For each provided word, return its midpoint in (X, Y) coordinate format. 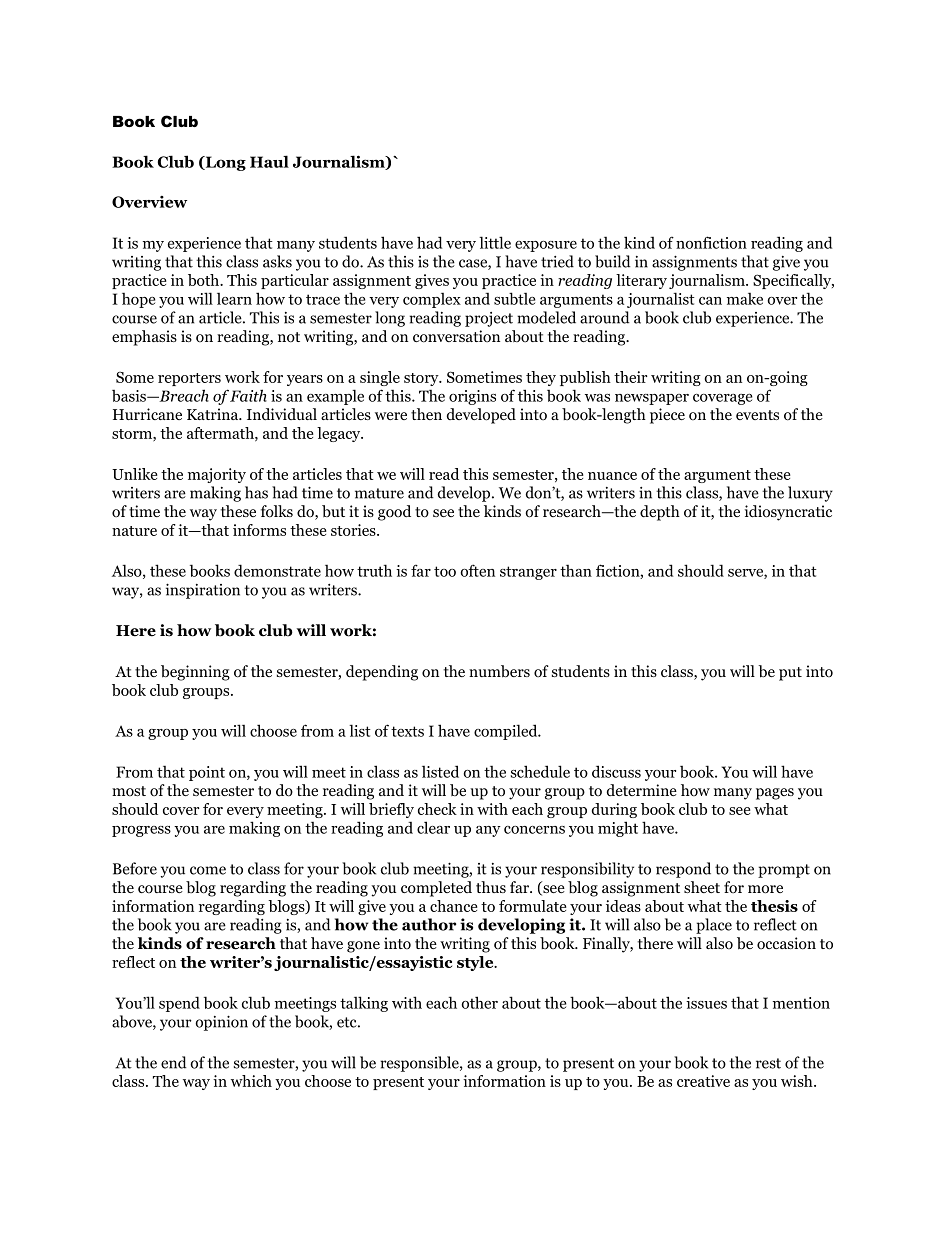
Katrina (213, 414)
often (477, 570)
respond (683, 870)
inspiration (203, 591)
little (495, 242)
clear (433, 827)
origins (472, 397)
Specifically (793, 281)
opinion (221, 1023)
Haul (269, 161)
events (757, 415)
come (208, 870)
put (790, 674)
